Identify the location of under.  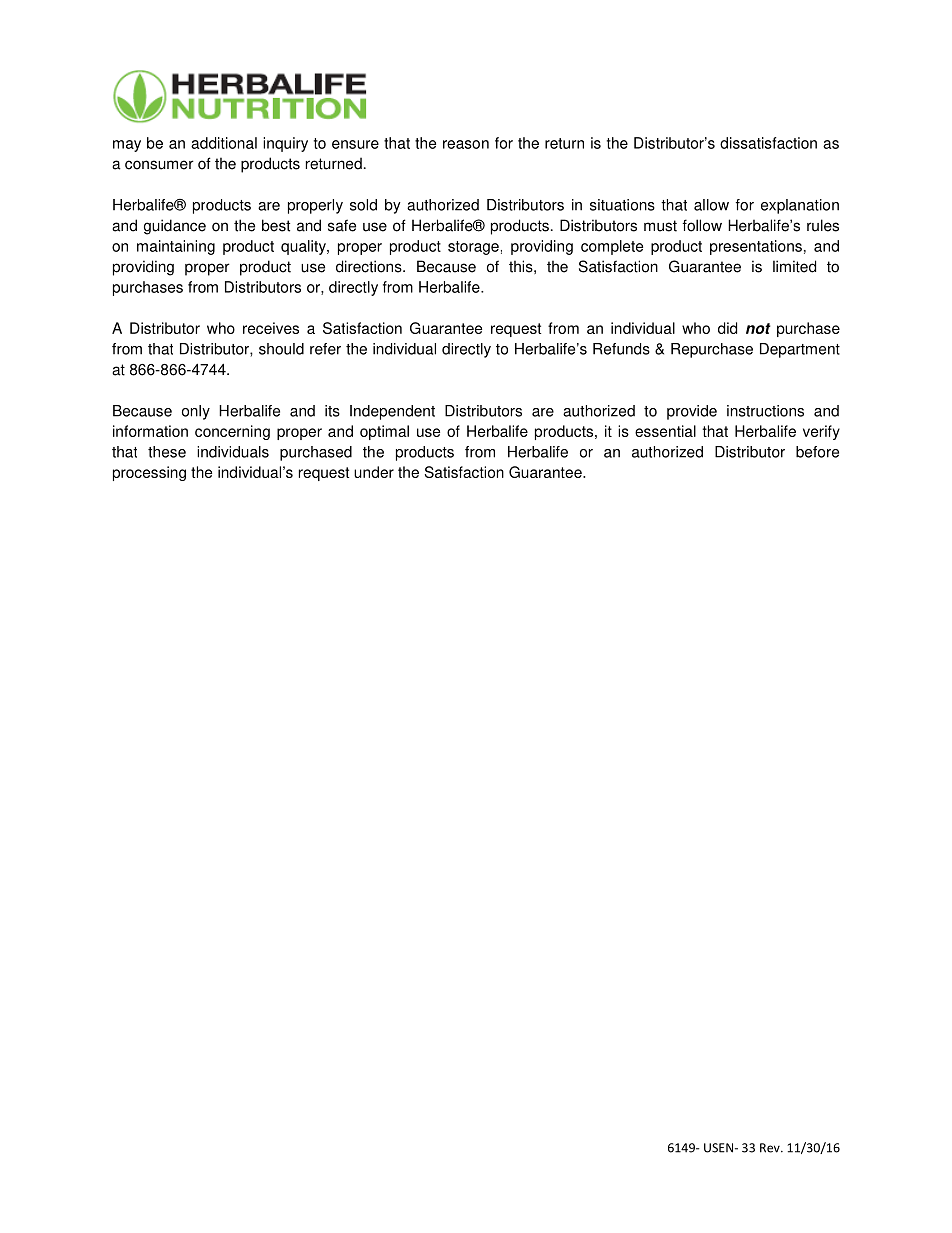
(374, 472).
